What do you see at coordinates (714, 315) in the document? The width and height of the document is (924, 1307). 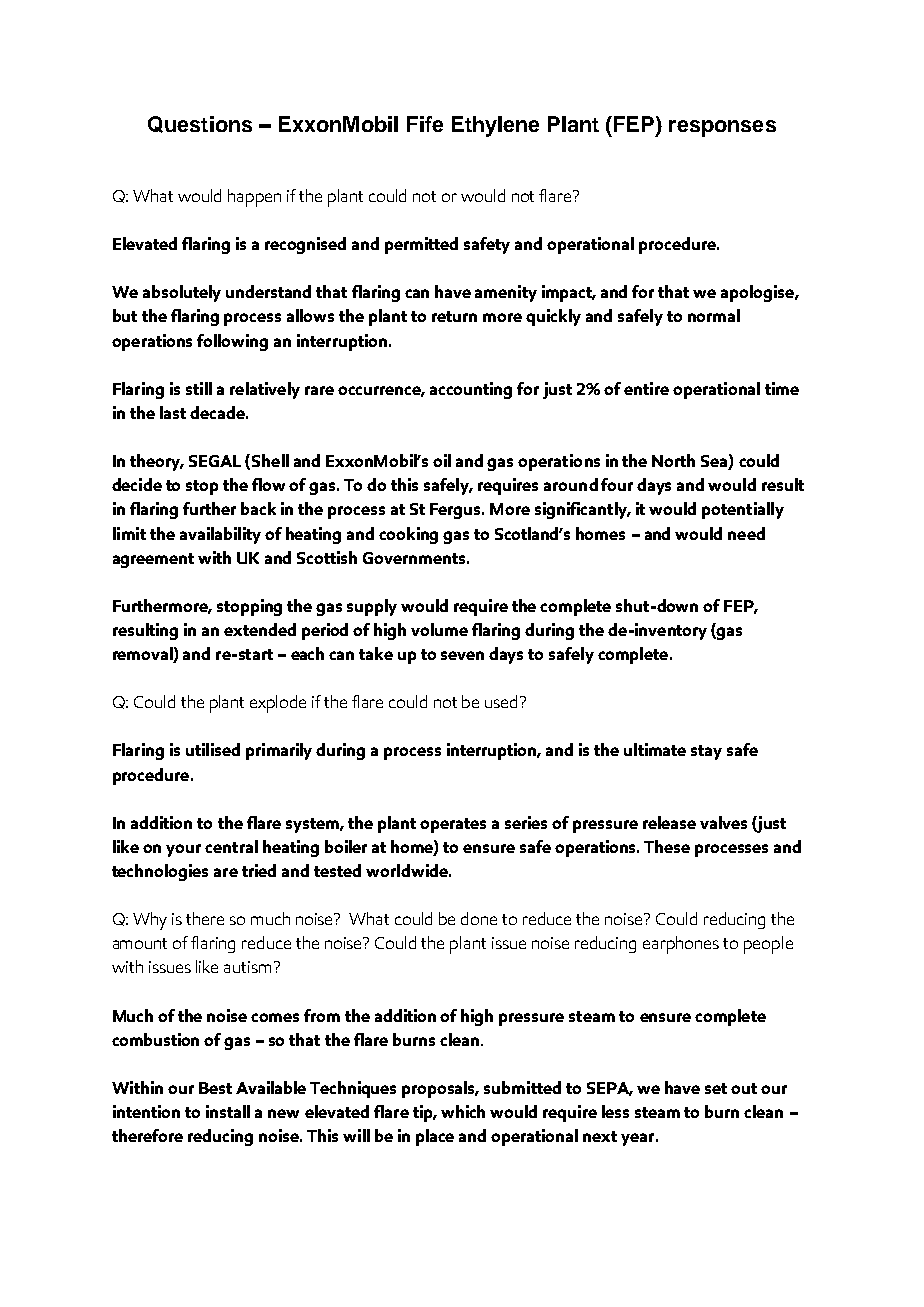 I see `normal` at bounding box center [714, 315].
